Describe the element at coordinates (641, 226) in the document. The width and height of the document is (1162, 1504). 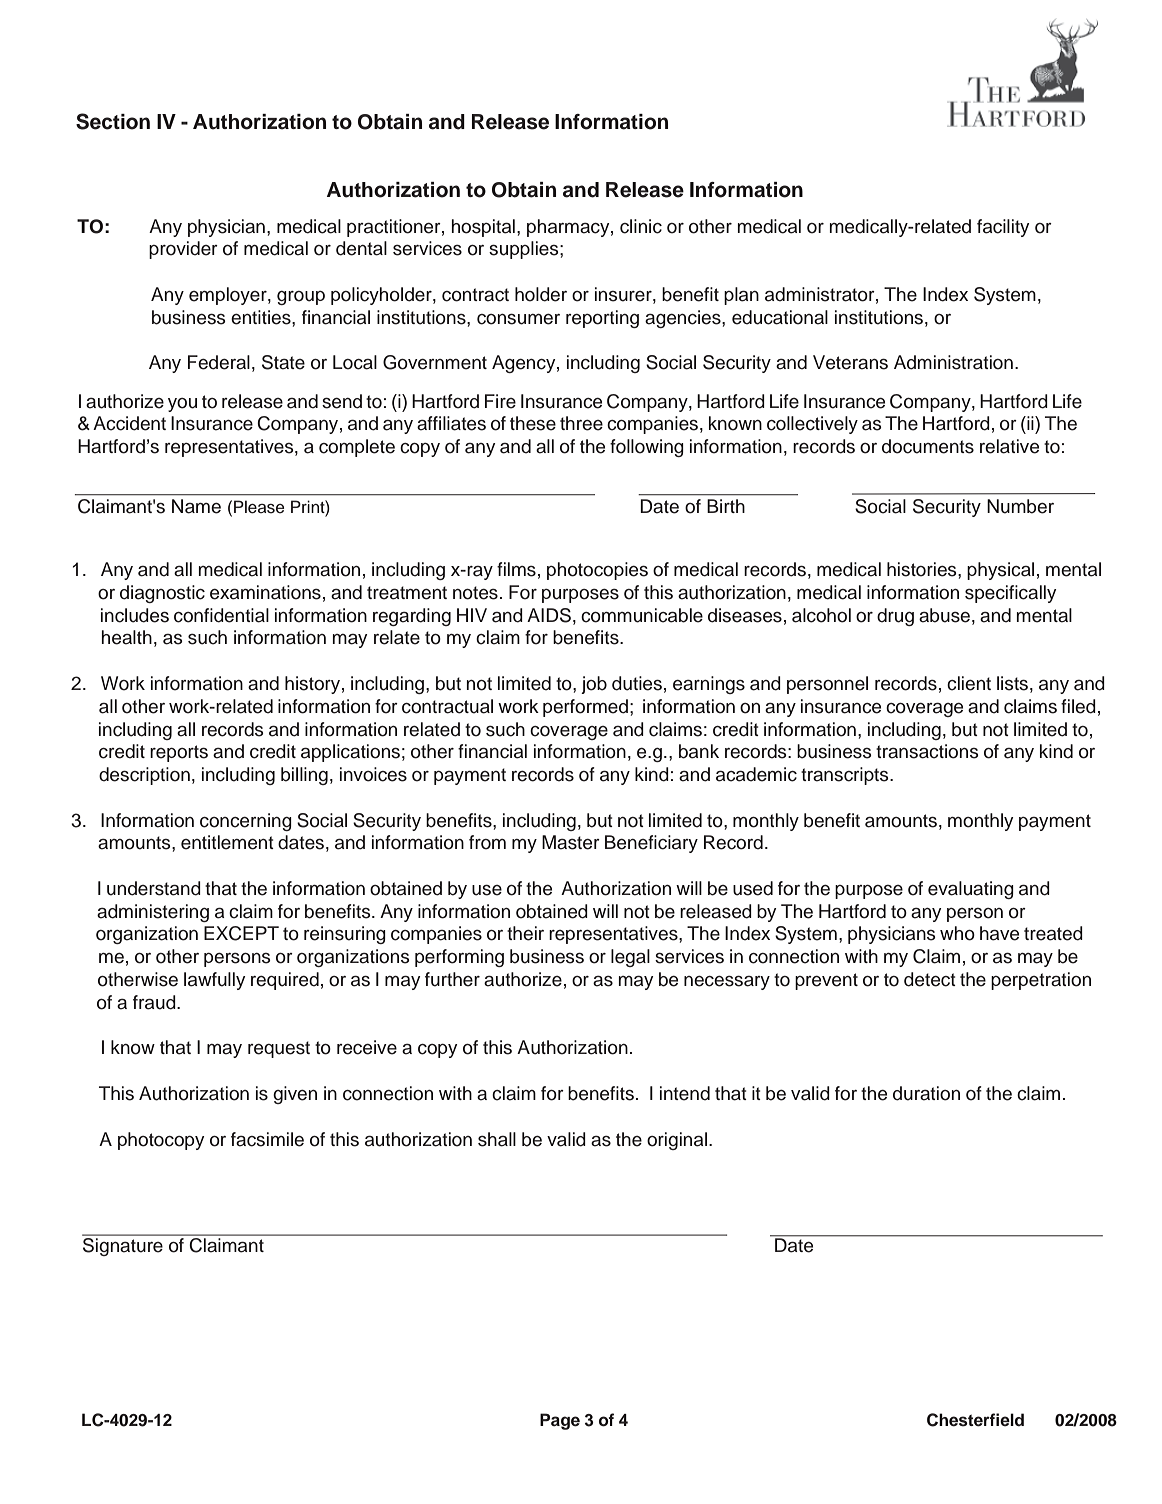
I see `clinic` at that location.
